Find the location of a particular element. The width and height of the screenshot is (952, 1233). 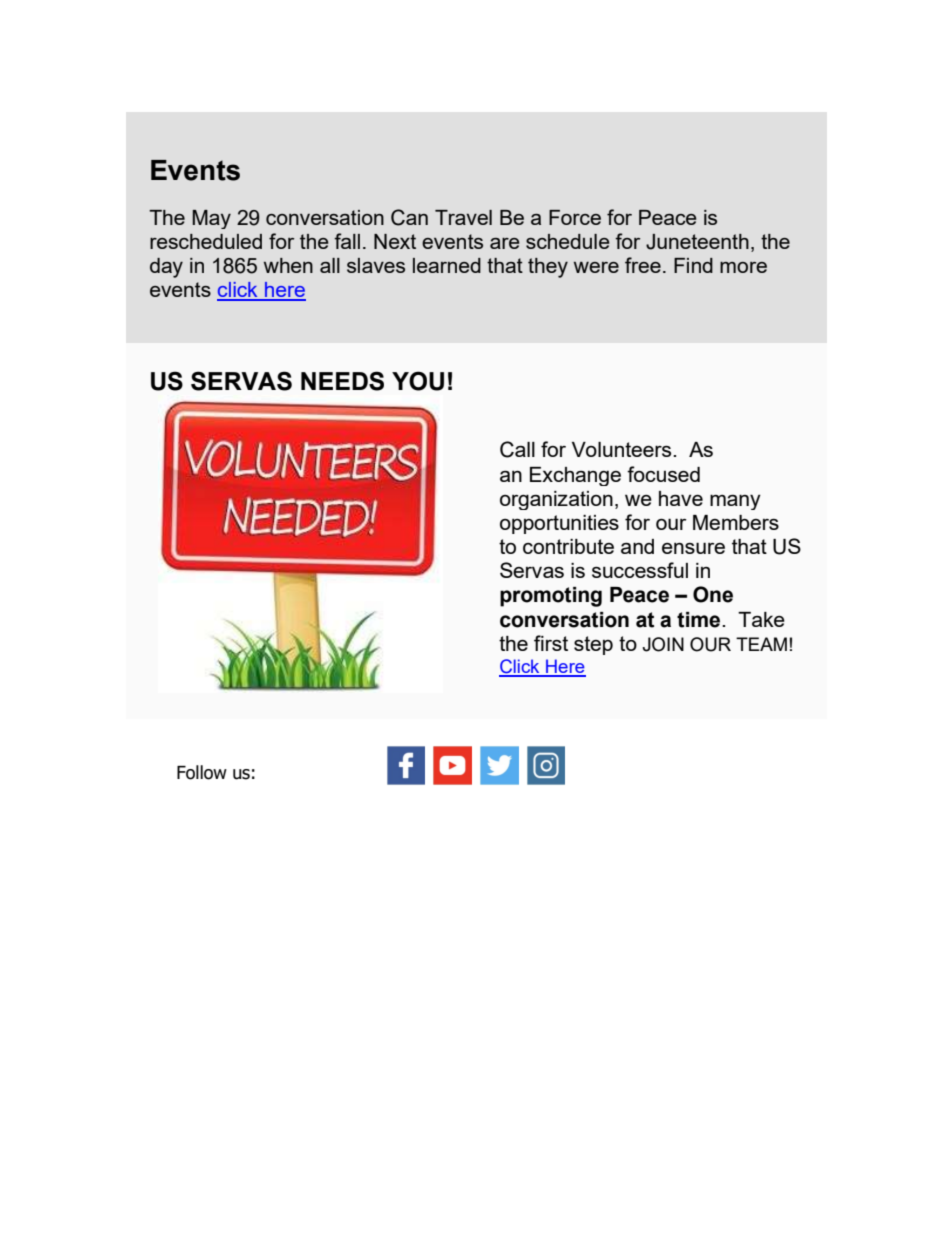

contribute is located at coordinates (568, 546).
